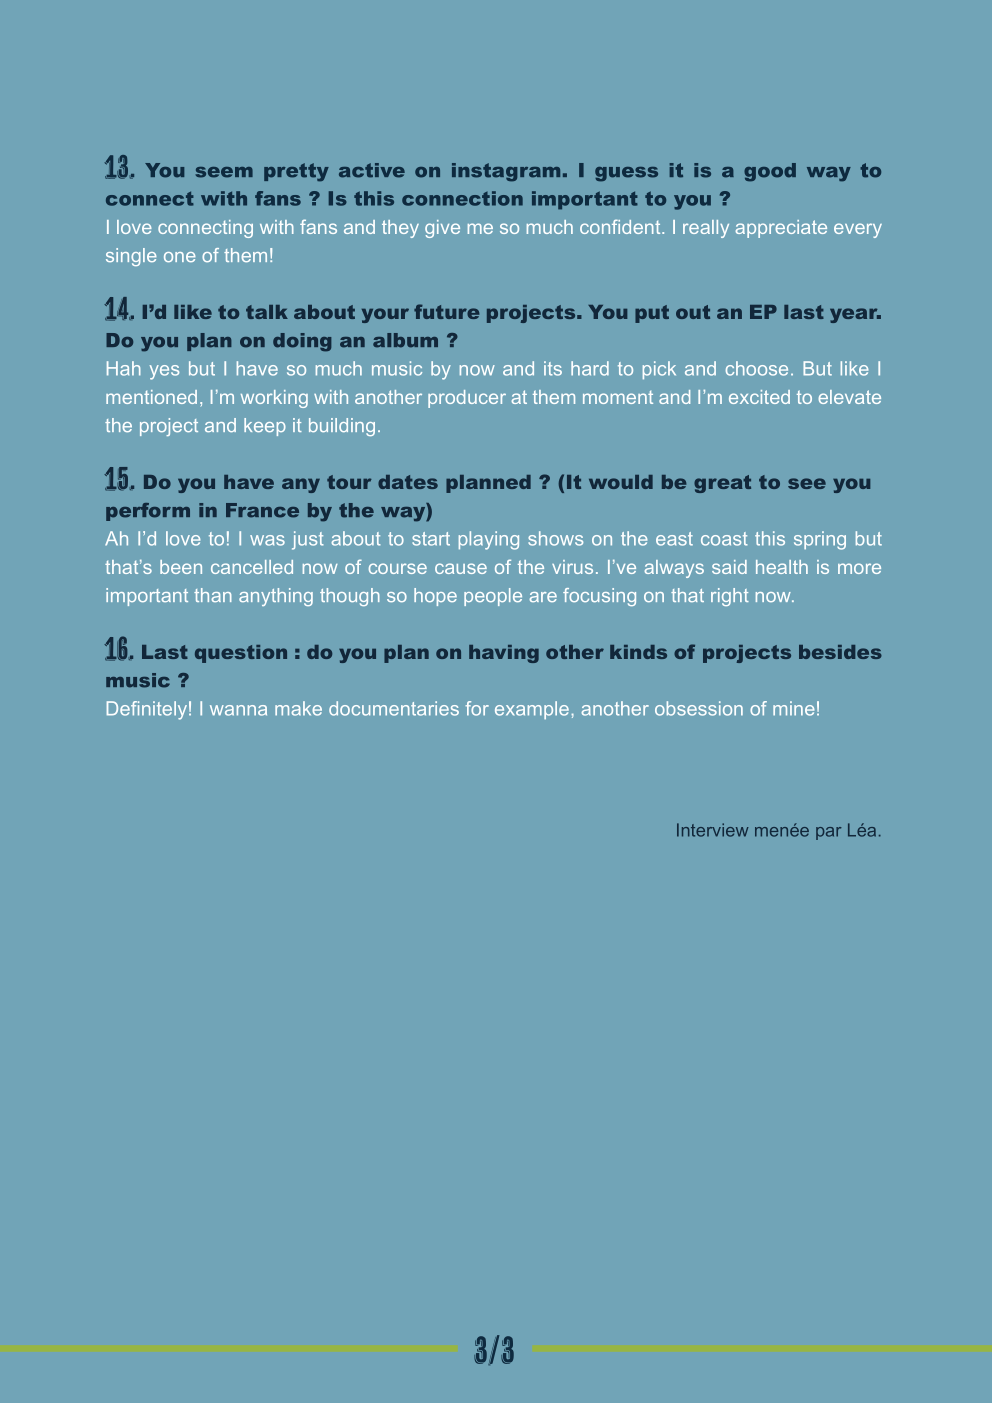 This document has width=992, height=1403. Describe the element at coordinates (224, 172) in the document. I see `seem` at that location.
